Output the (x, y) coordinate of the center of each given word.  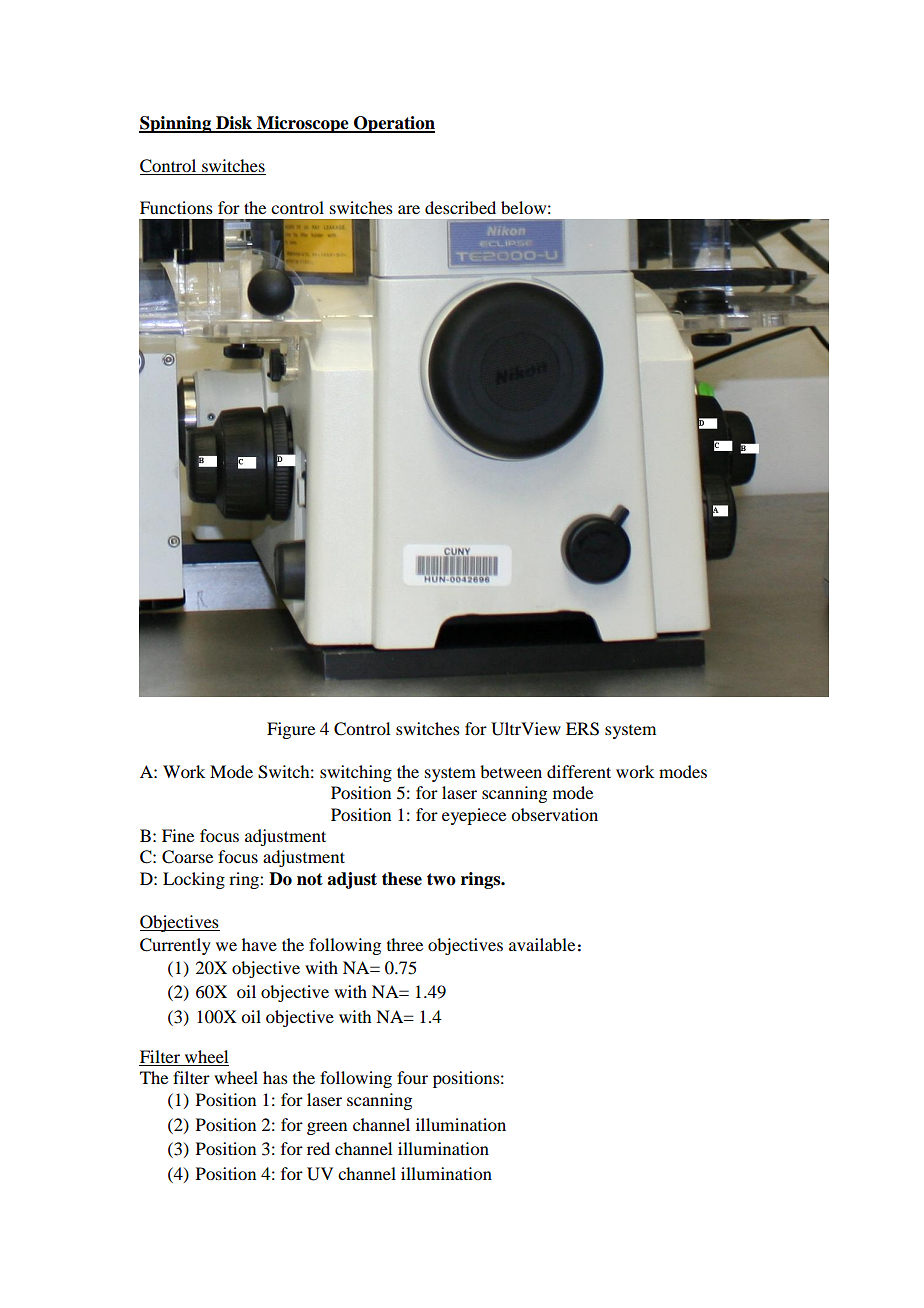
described (460, 207)
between (511, 771)
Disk (234, 124)
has (275, 1077)
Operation (393, 124)
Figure (291, 730)
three (405, 944)
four (412, 1077)
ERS (582, 729)
